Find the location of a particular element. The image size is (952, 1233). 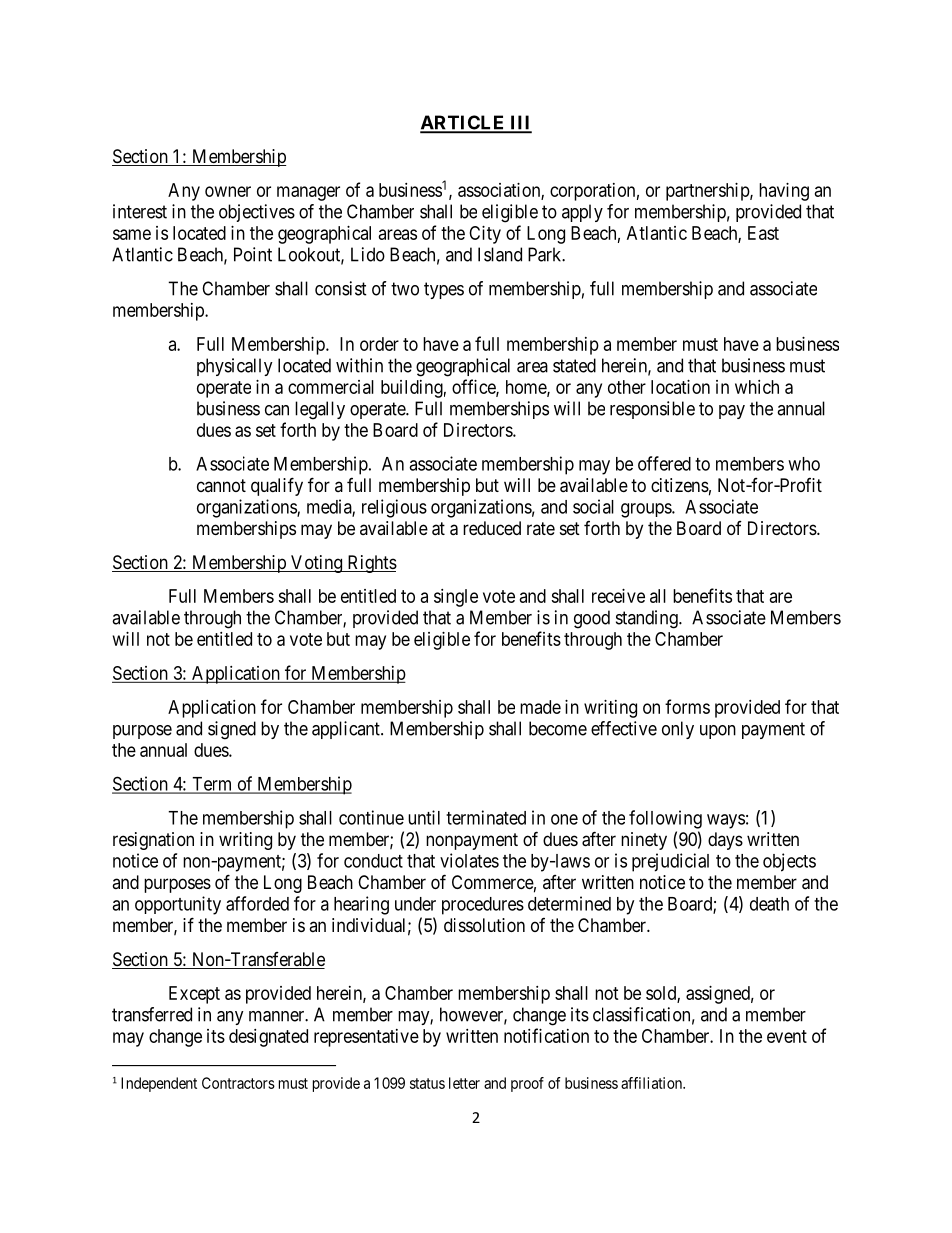

violates is located at coordinates (469, 860).
